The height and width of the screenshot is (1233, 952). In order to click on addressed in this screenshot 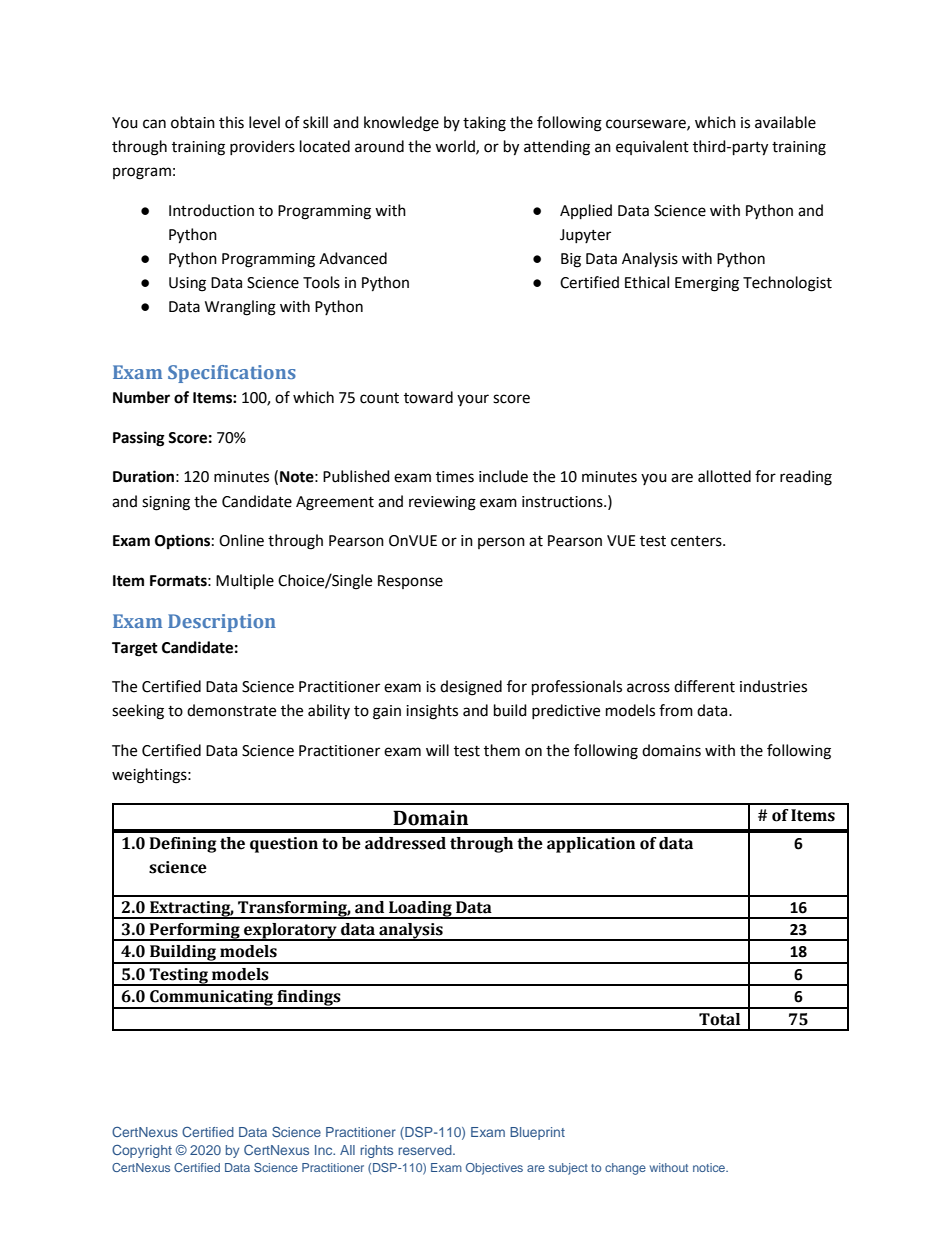, I will do `click(405, 843)`.
